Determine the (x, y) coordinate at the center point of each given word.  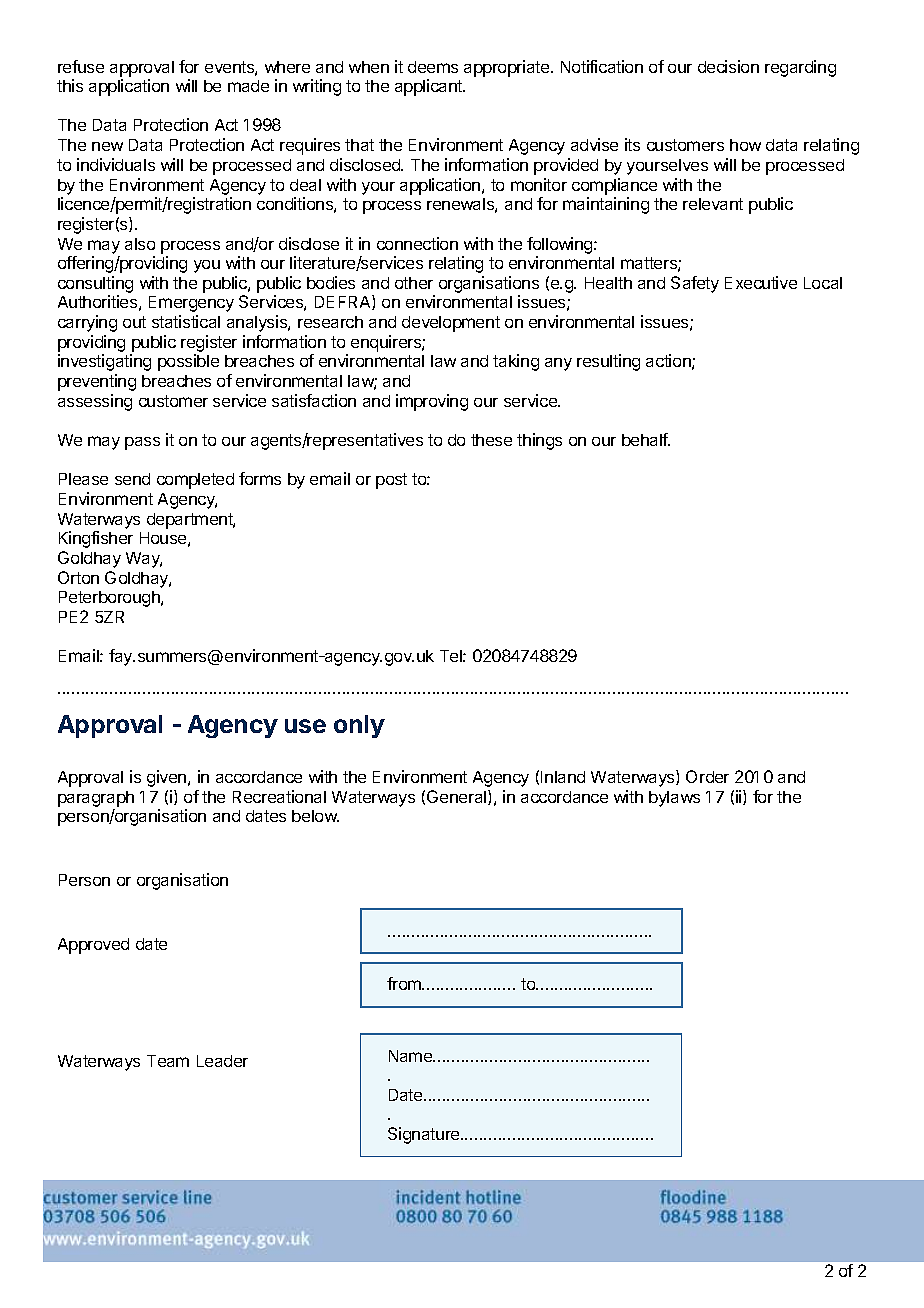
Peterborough (110, 599)
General (458, 797)
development (451, 324)
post (391, 481)
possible (188, 362)
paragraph (96, 799)
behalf (646, 439)
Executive (761, 282)
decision (728, 66)
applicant (430, 87)
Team (168, 1061)
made (248, 86)
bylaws (674, 799)
